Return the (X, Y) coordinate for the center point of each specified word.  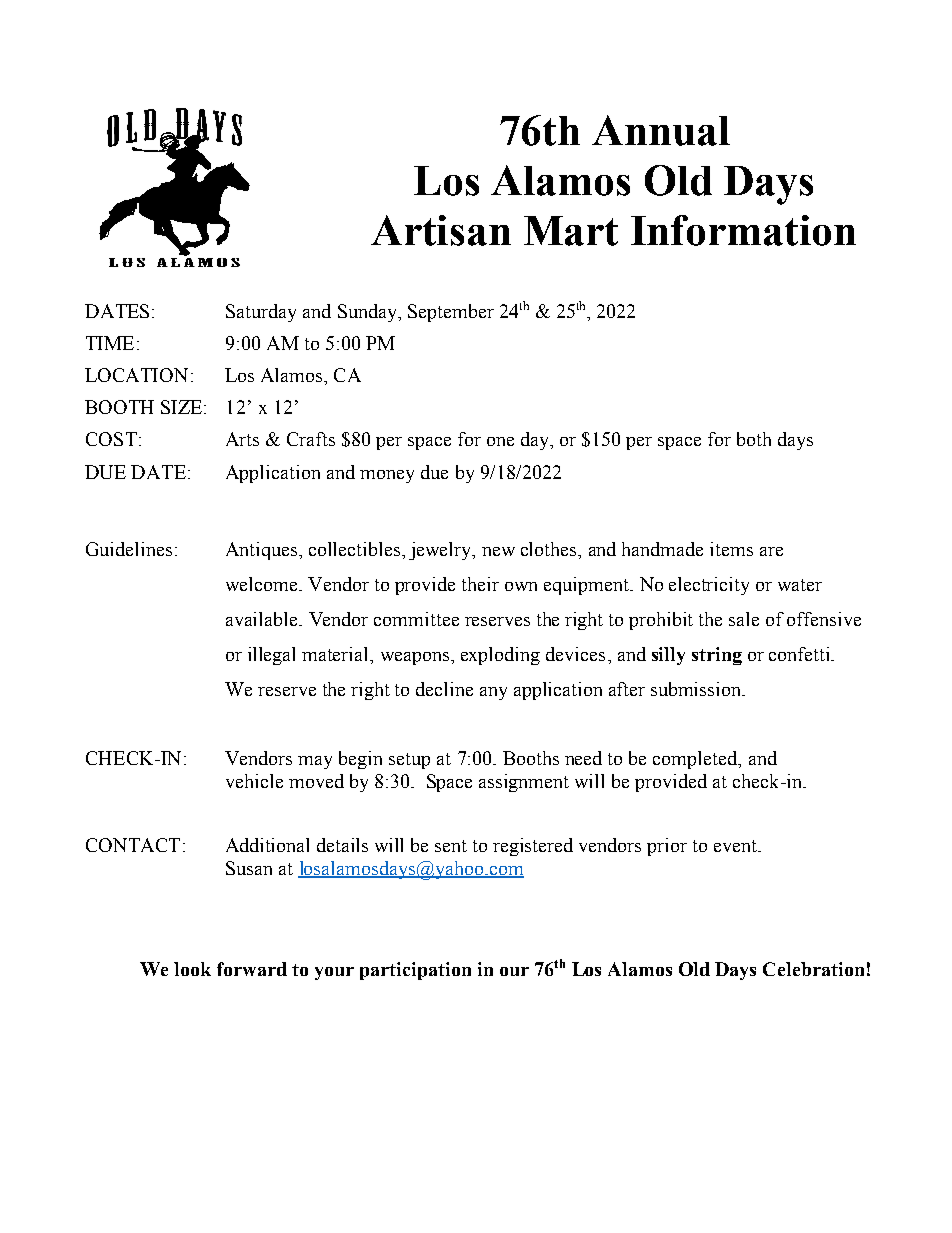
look (192, 969)
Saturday (261, 313)
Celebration (813, 969)
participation (415, 971)
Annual (661, 130)
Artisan (441, 230)
